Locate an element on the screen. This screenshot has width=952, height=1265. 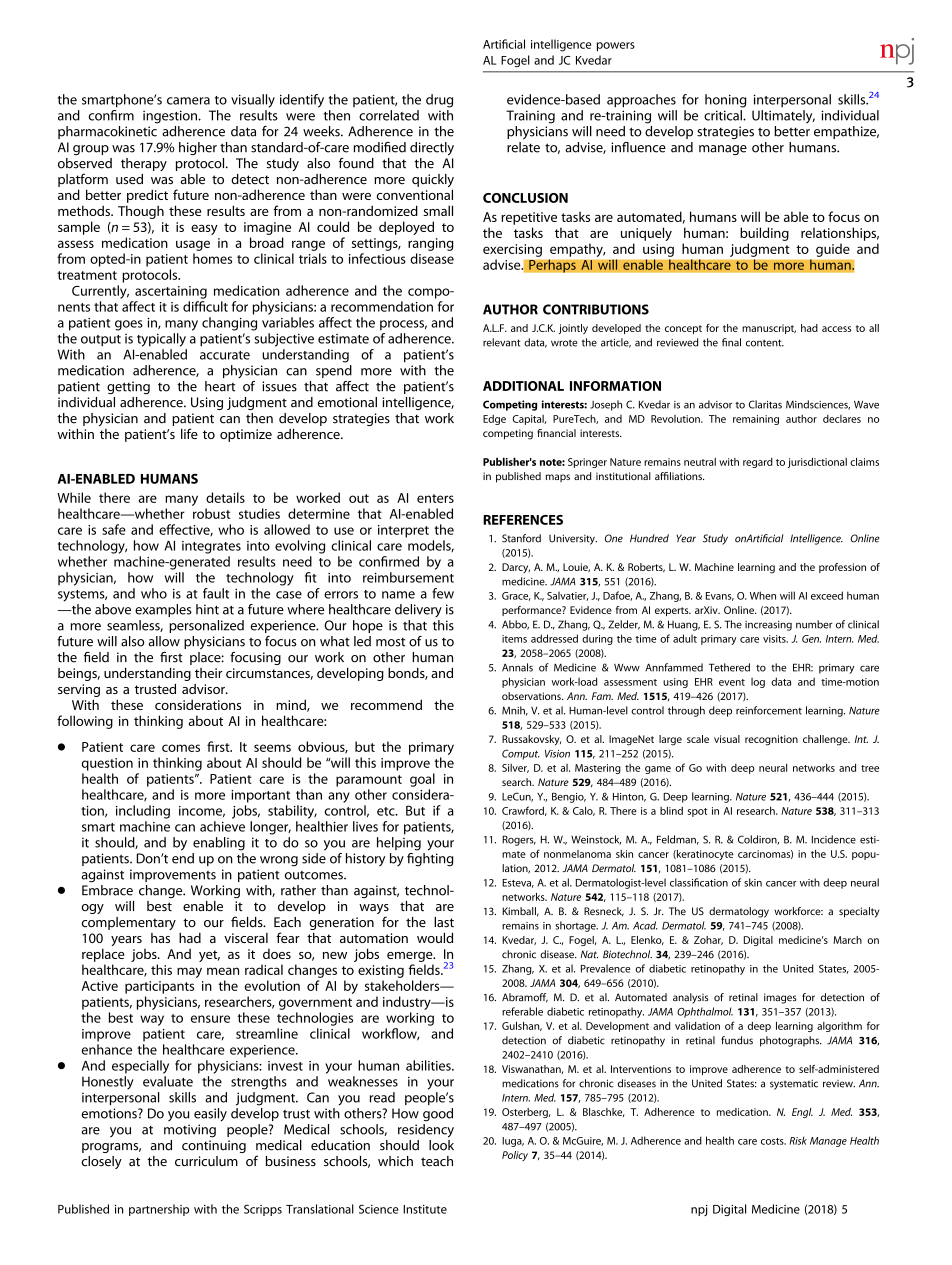
items is located at coordinates (514, 639).
